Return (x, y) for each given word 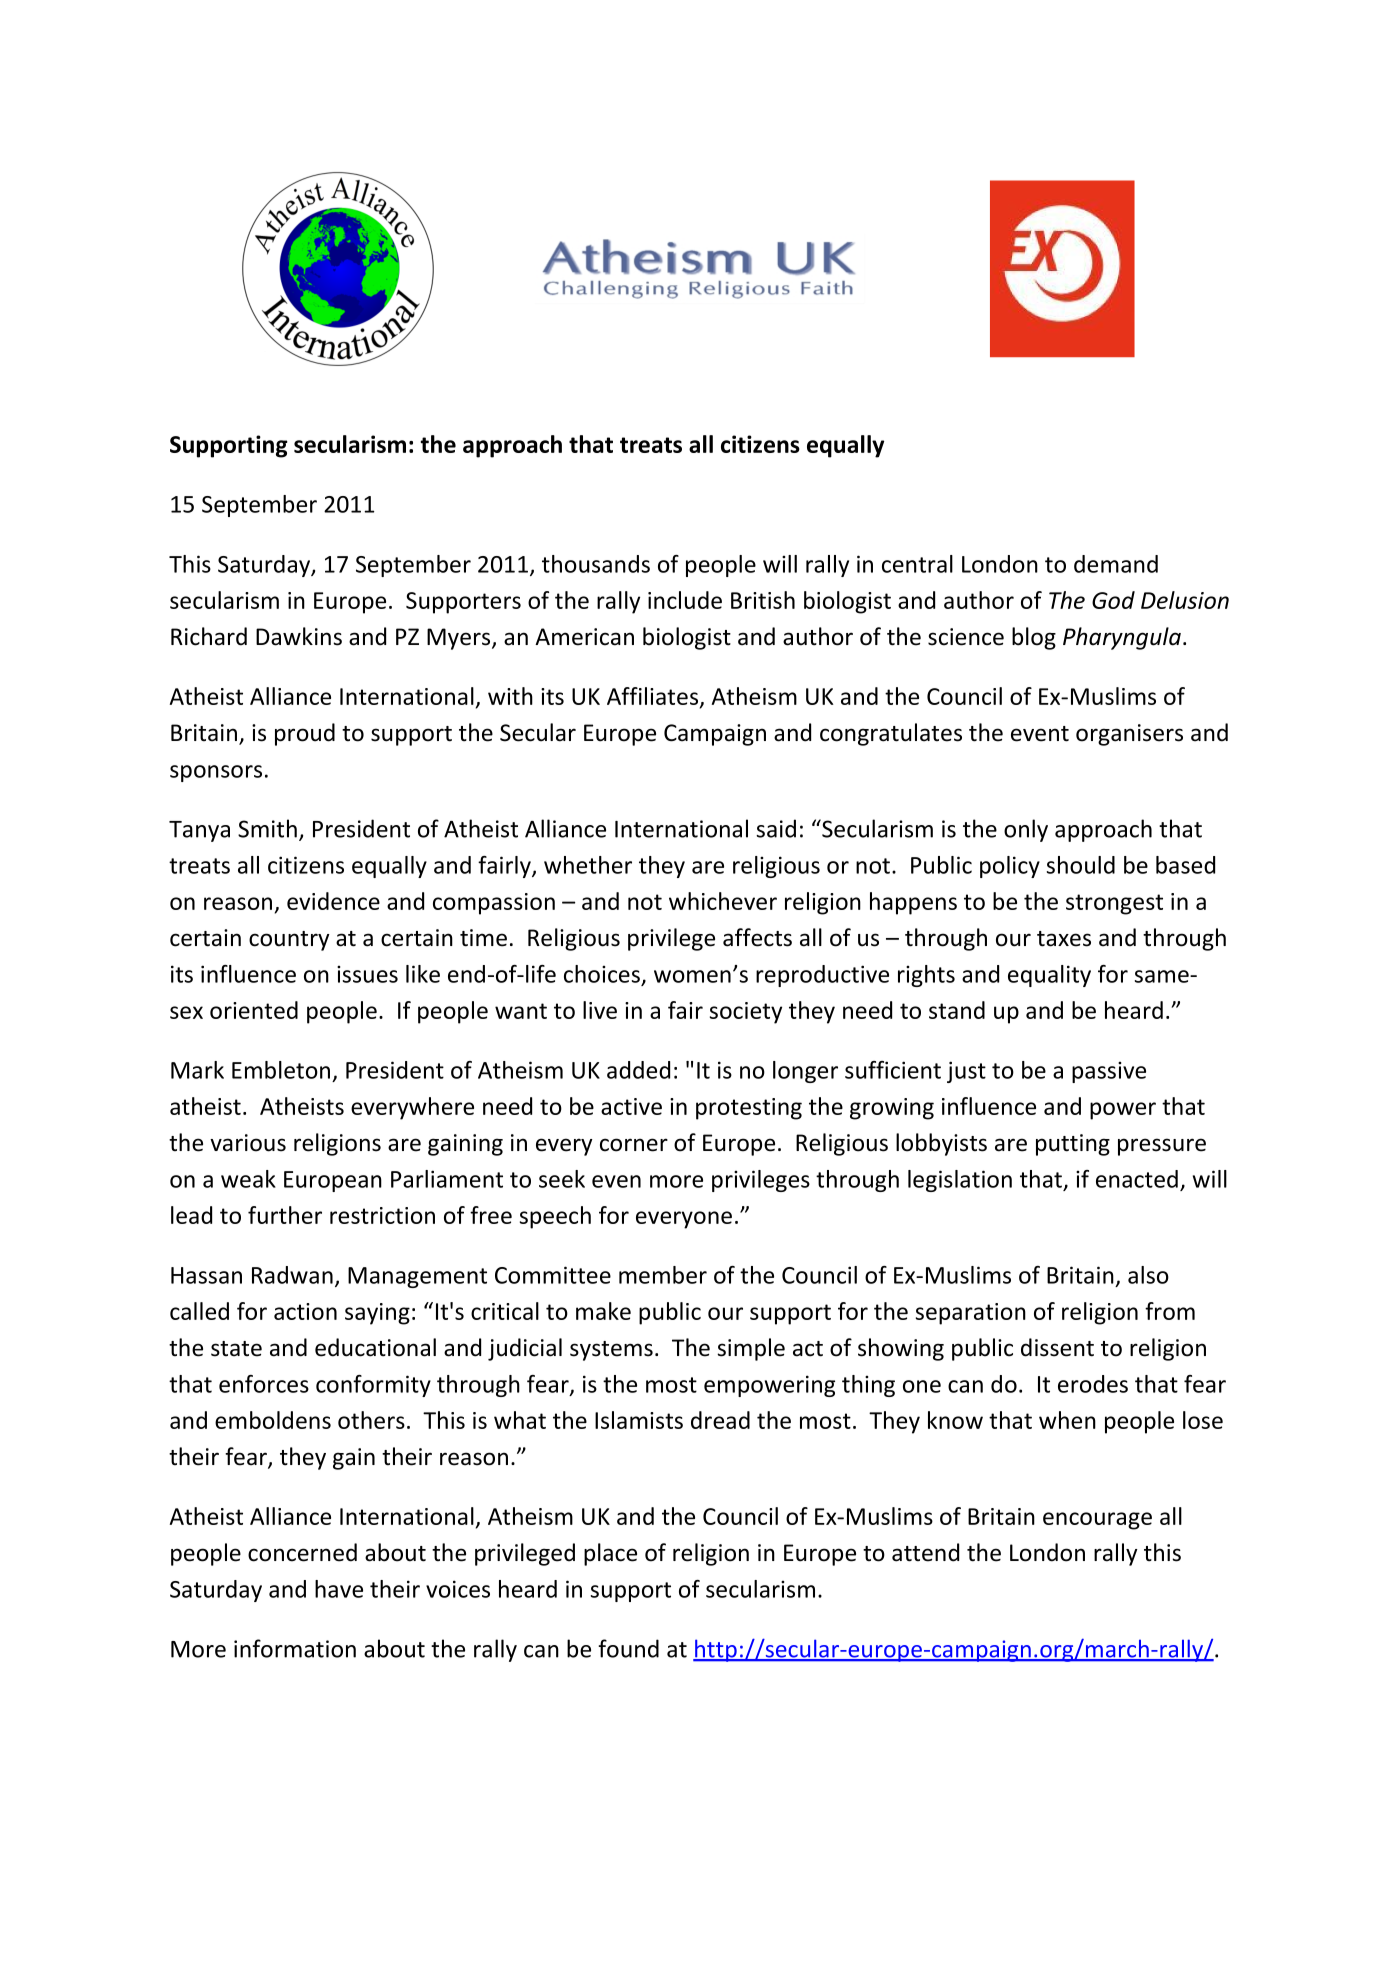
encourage (1097, 1521)
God (1113, 600)
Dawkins (299, 636)
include (685, 600)
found (628, 1648)
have (339, 1589)
